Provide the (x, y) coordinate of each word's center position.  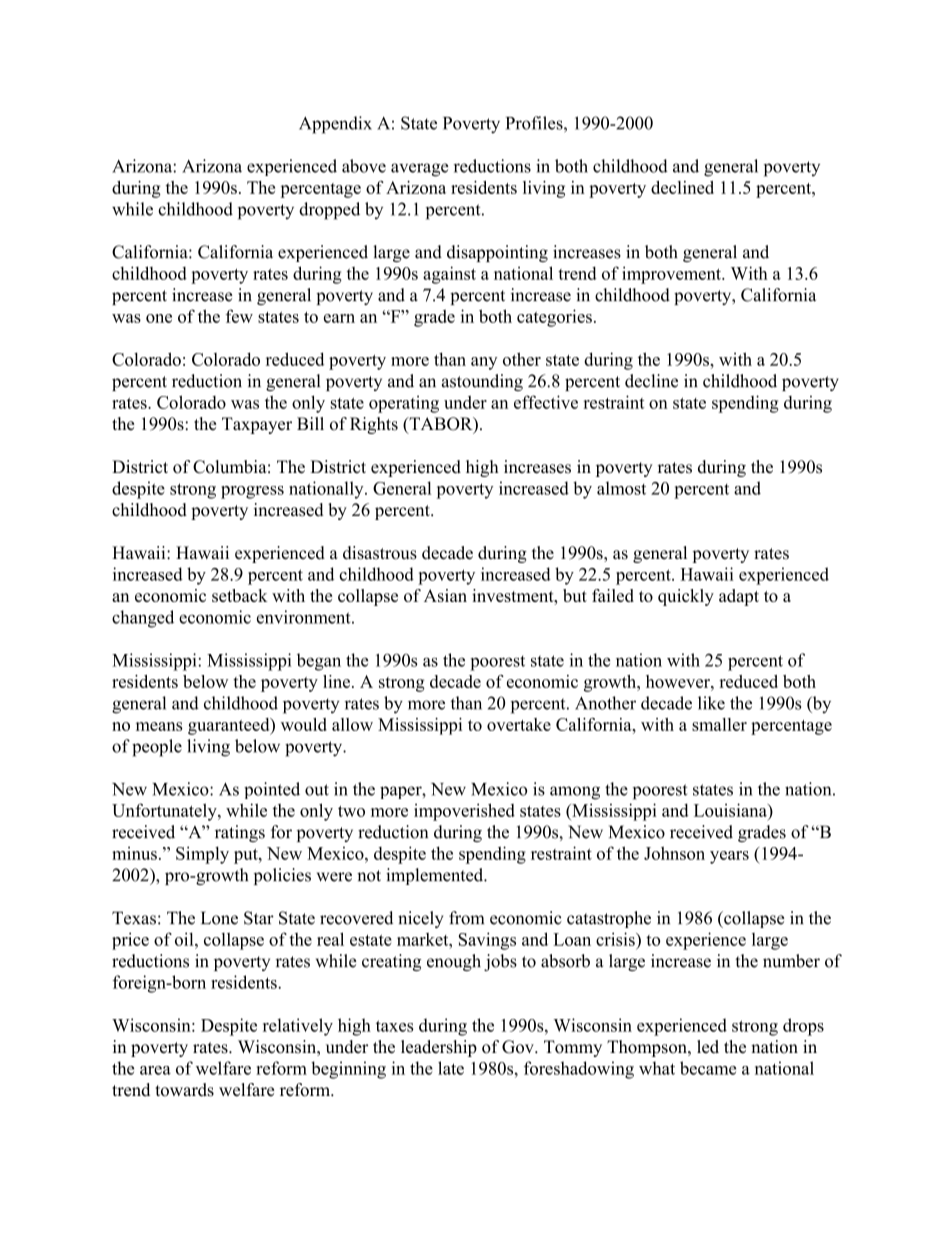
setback (240, 595)
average (420, 170)
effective (546, 402)
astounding (482, 382)
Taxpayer (257, 425)
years (729, 857)
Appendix (335, 125)
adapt (739, 597)
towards (184, 1090)
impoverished (464, 812)
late (451, 1068)
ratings (240, 833)
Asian (445, 595)
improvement (672, 275)
